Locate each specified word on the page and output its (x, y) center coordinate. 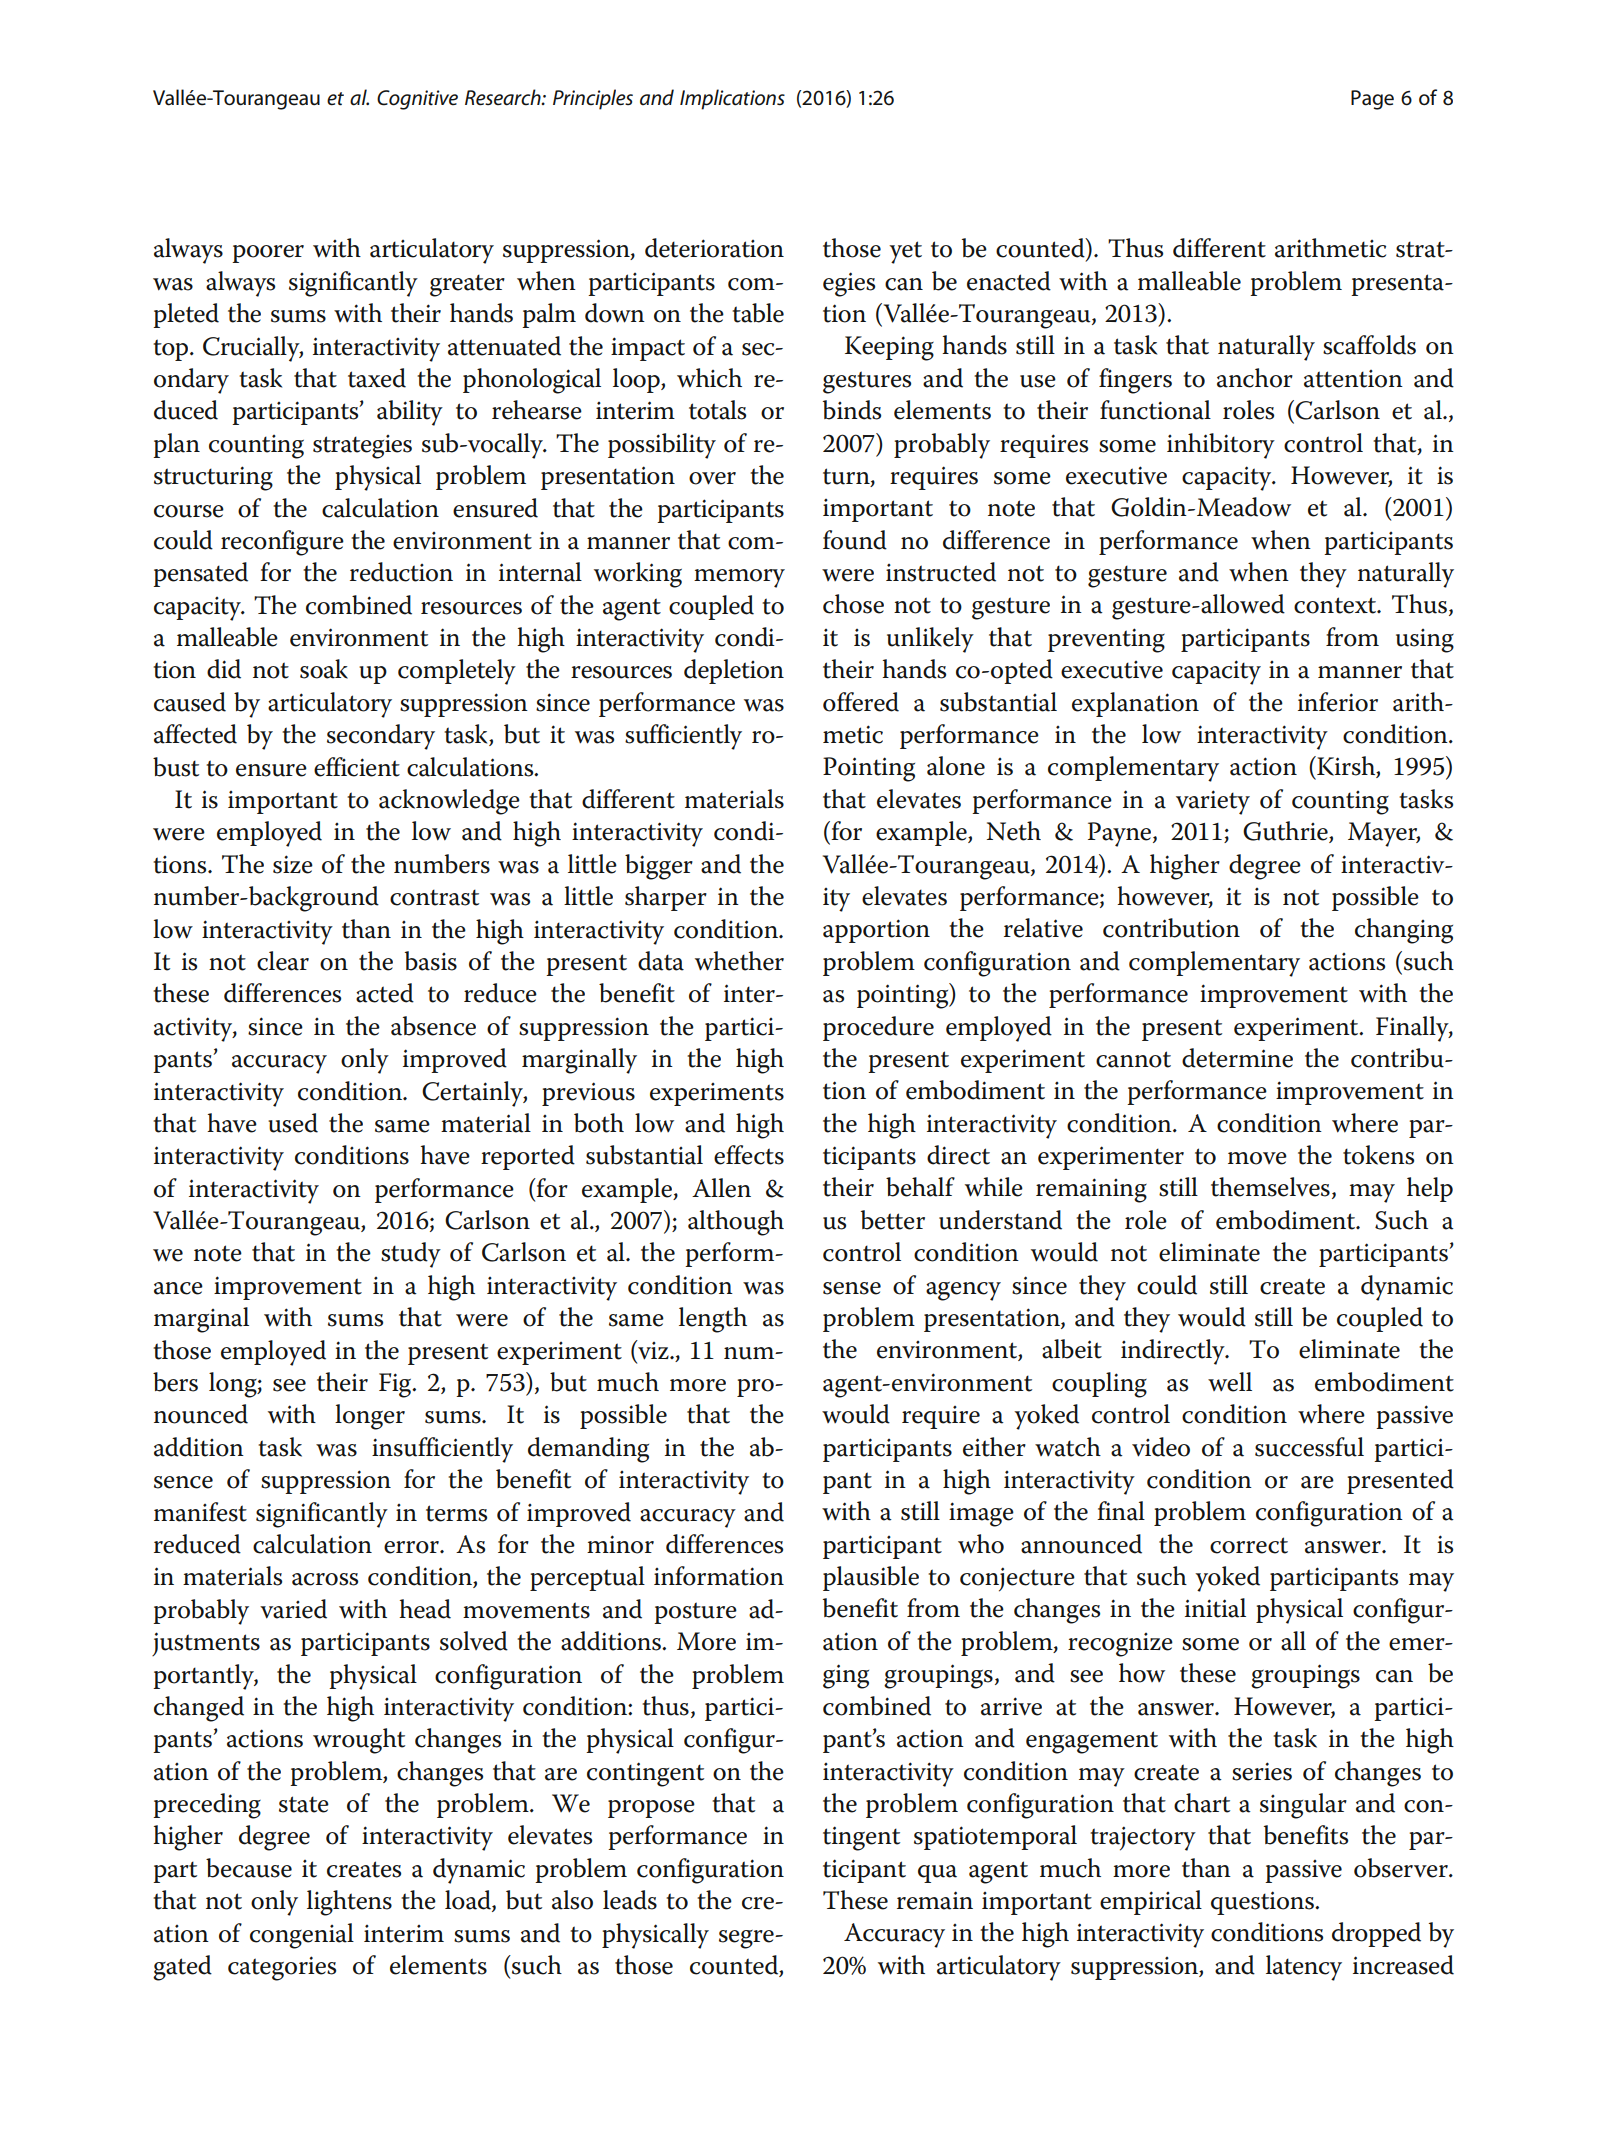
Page (1372, 100)
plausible (871, 1578)
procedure (878, 1028)
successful (1309, 1447)
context (1336, 605)
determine (1237, 1058)
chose (853, 604)
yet (905, 252)
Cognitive (417, 100)
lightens (349, 1903)
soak (324, 669)
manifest (200, 1512)
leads (630, 1900)
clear (283, 961)
